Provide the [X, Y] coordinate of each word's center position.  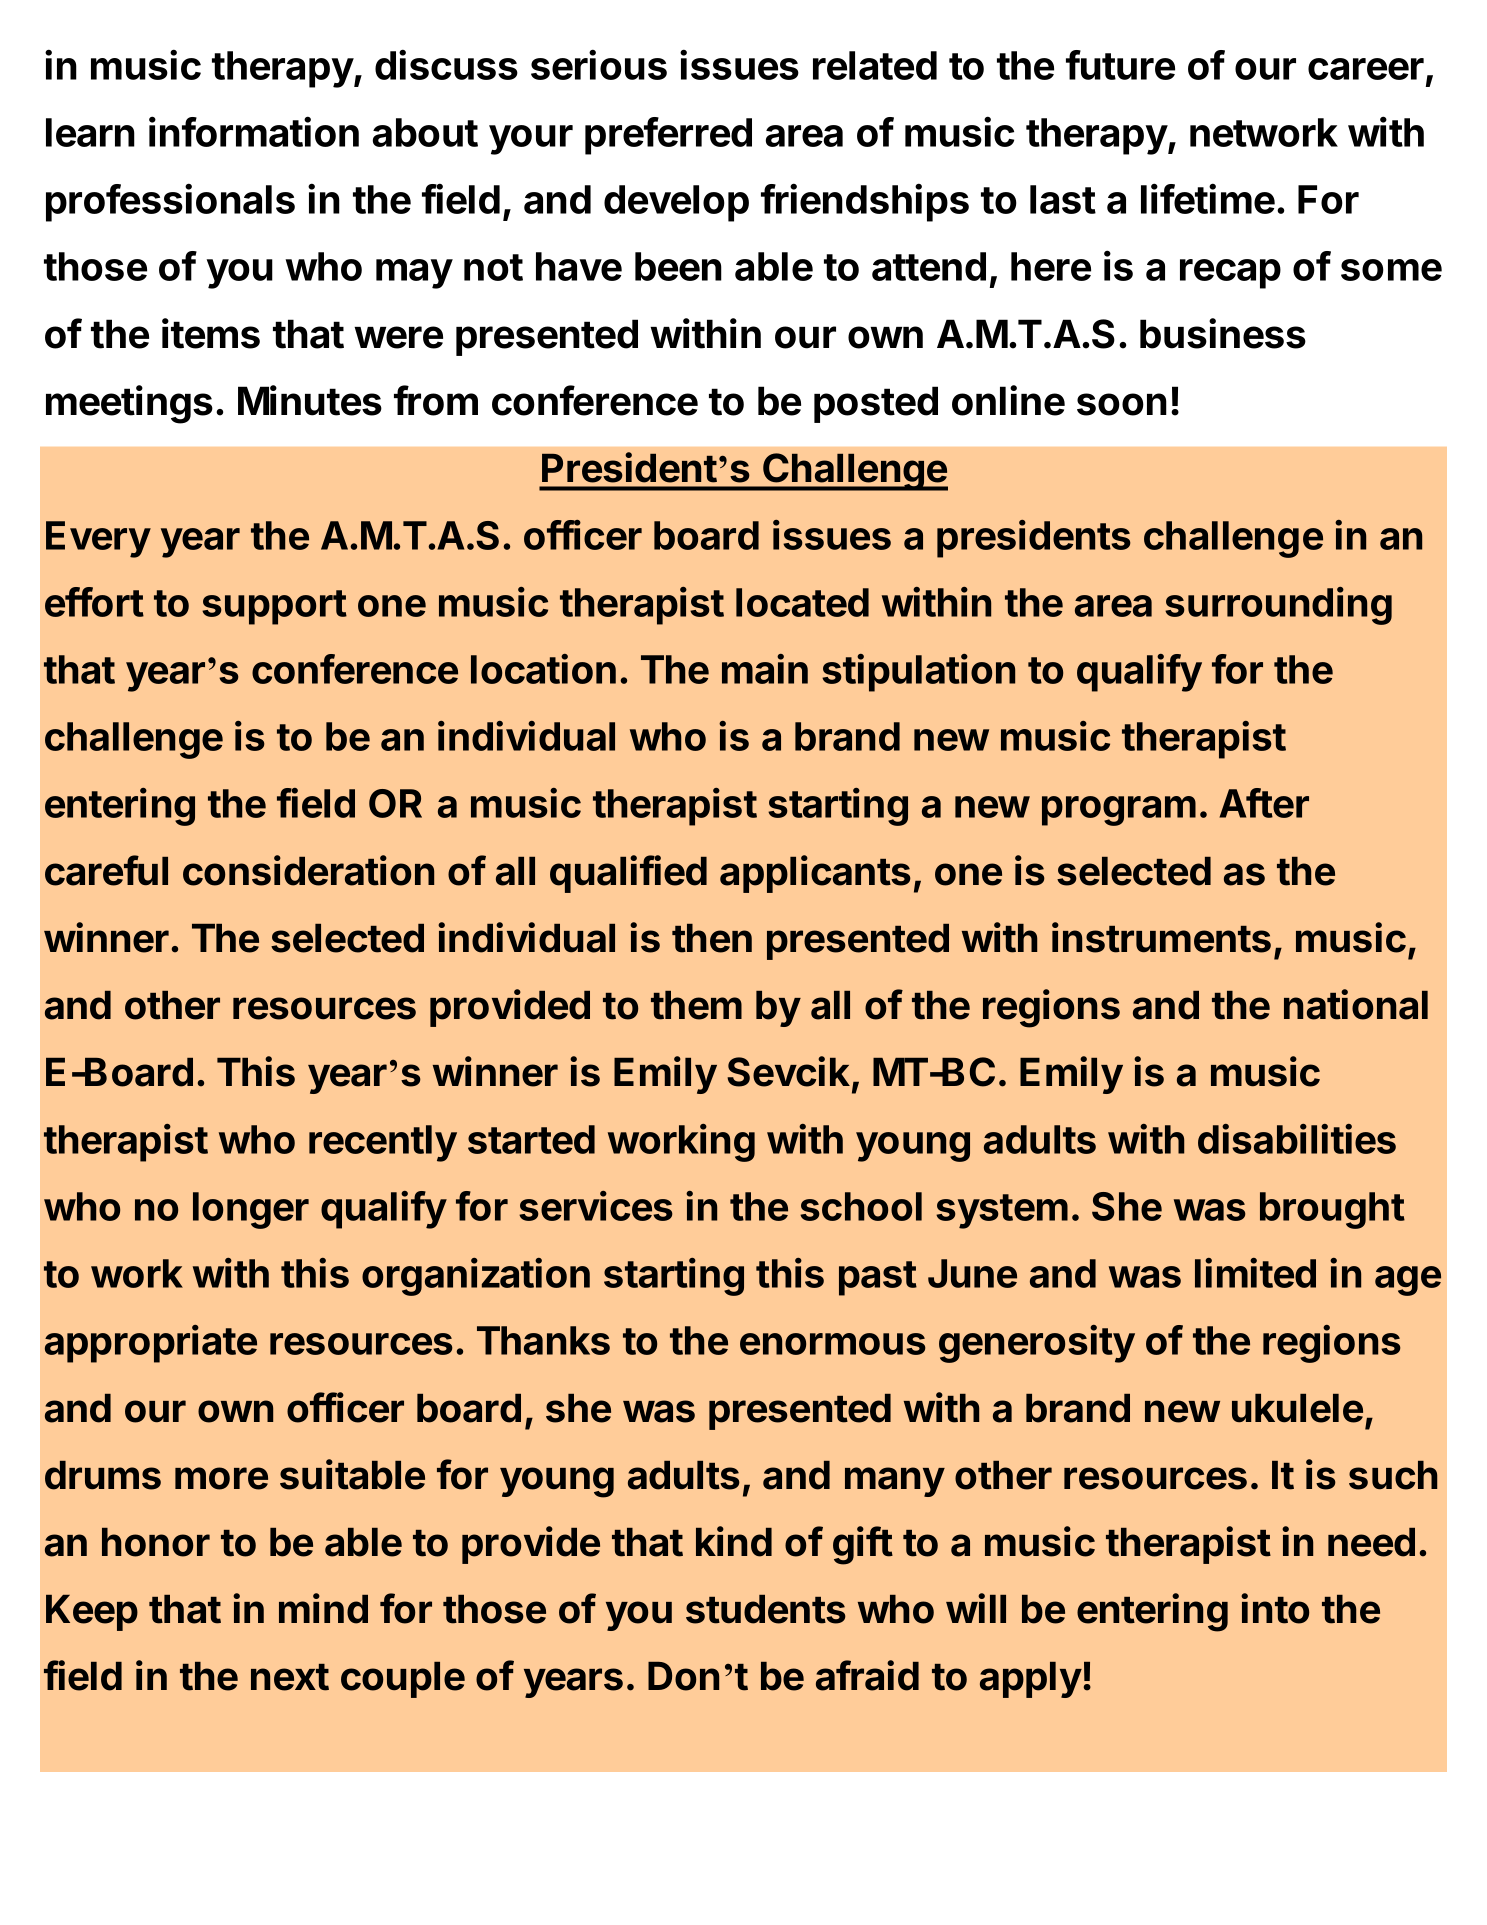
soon [1122, 404]
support [274, 607]
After [1264, 803]
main [765, 669]
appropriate [151, 1344]
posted [876, 404]
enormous [833, 1344]
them [696, 1005]
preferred [668, 136]
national [1356, 1004]
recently [383, 1143]
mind [323, 1608]
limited [1255, 1273]
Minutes [310, 400]
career [1366, 69]
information [254, 131]
